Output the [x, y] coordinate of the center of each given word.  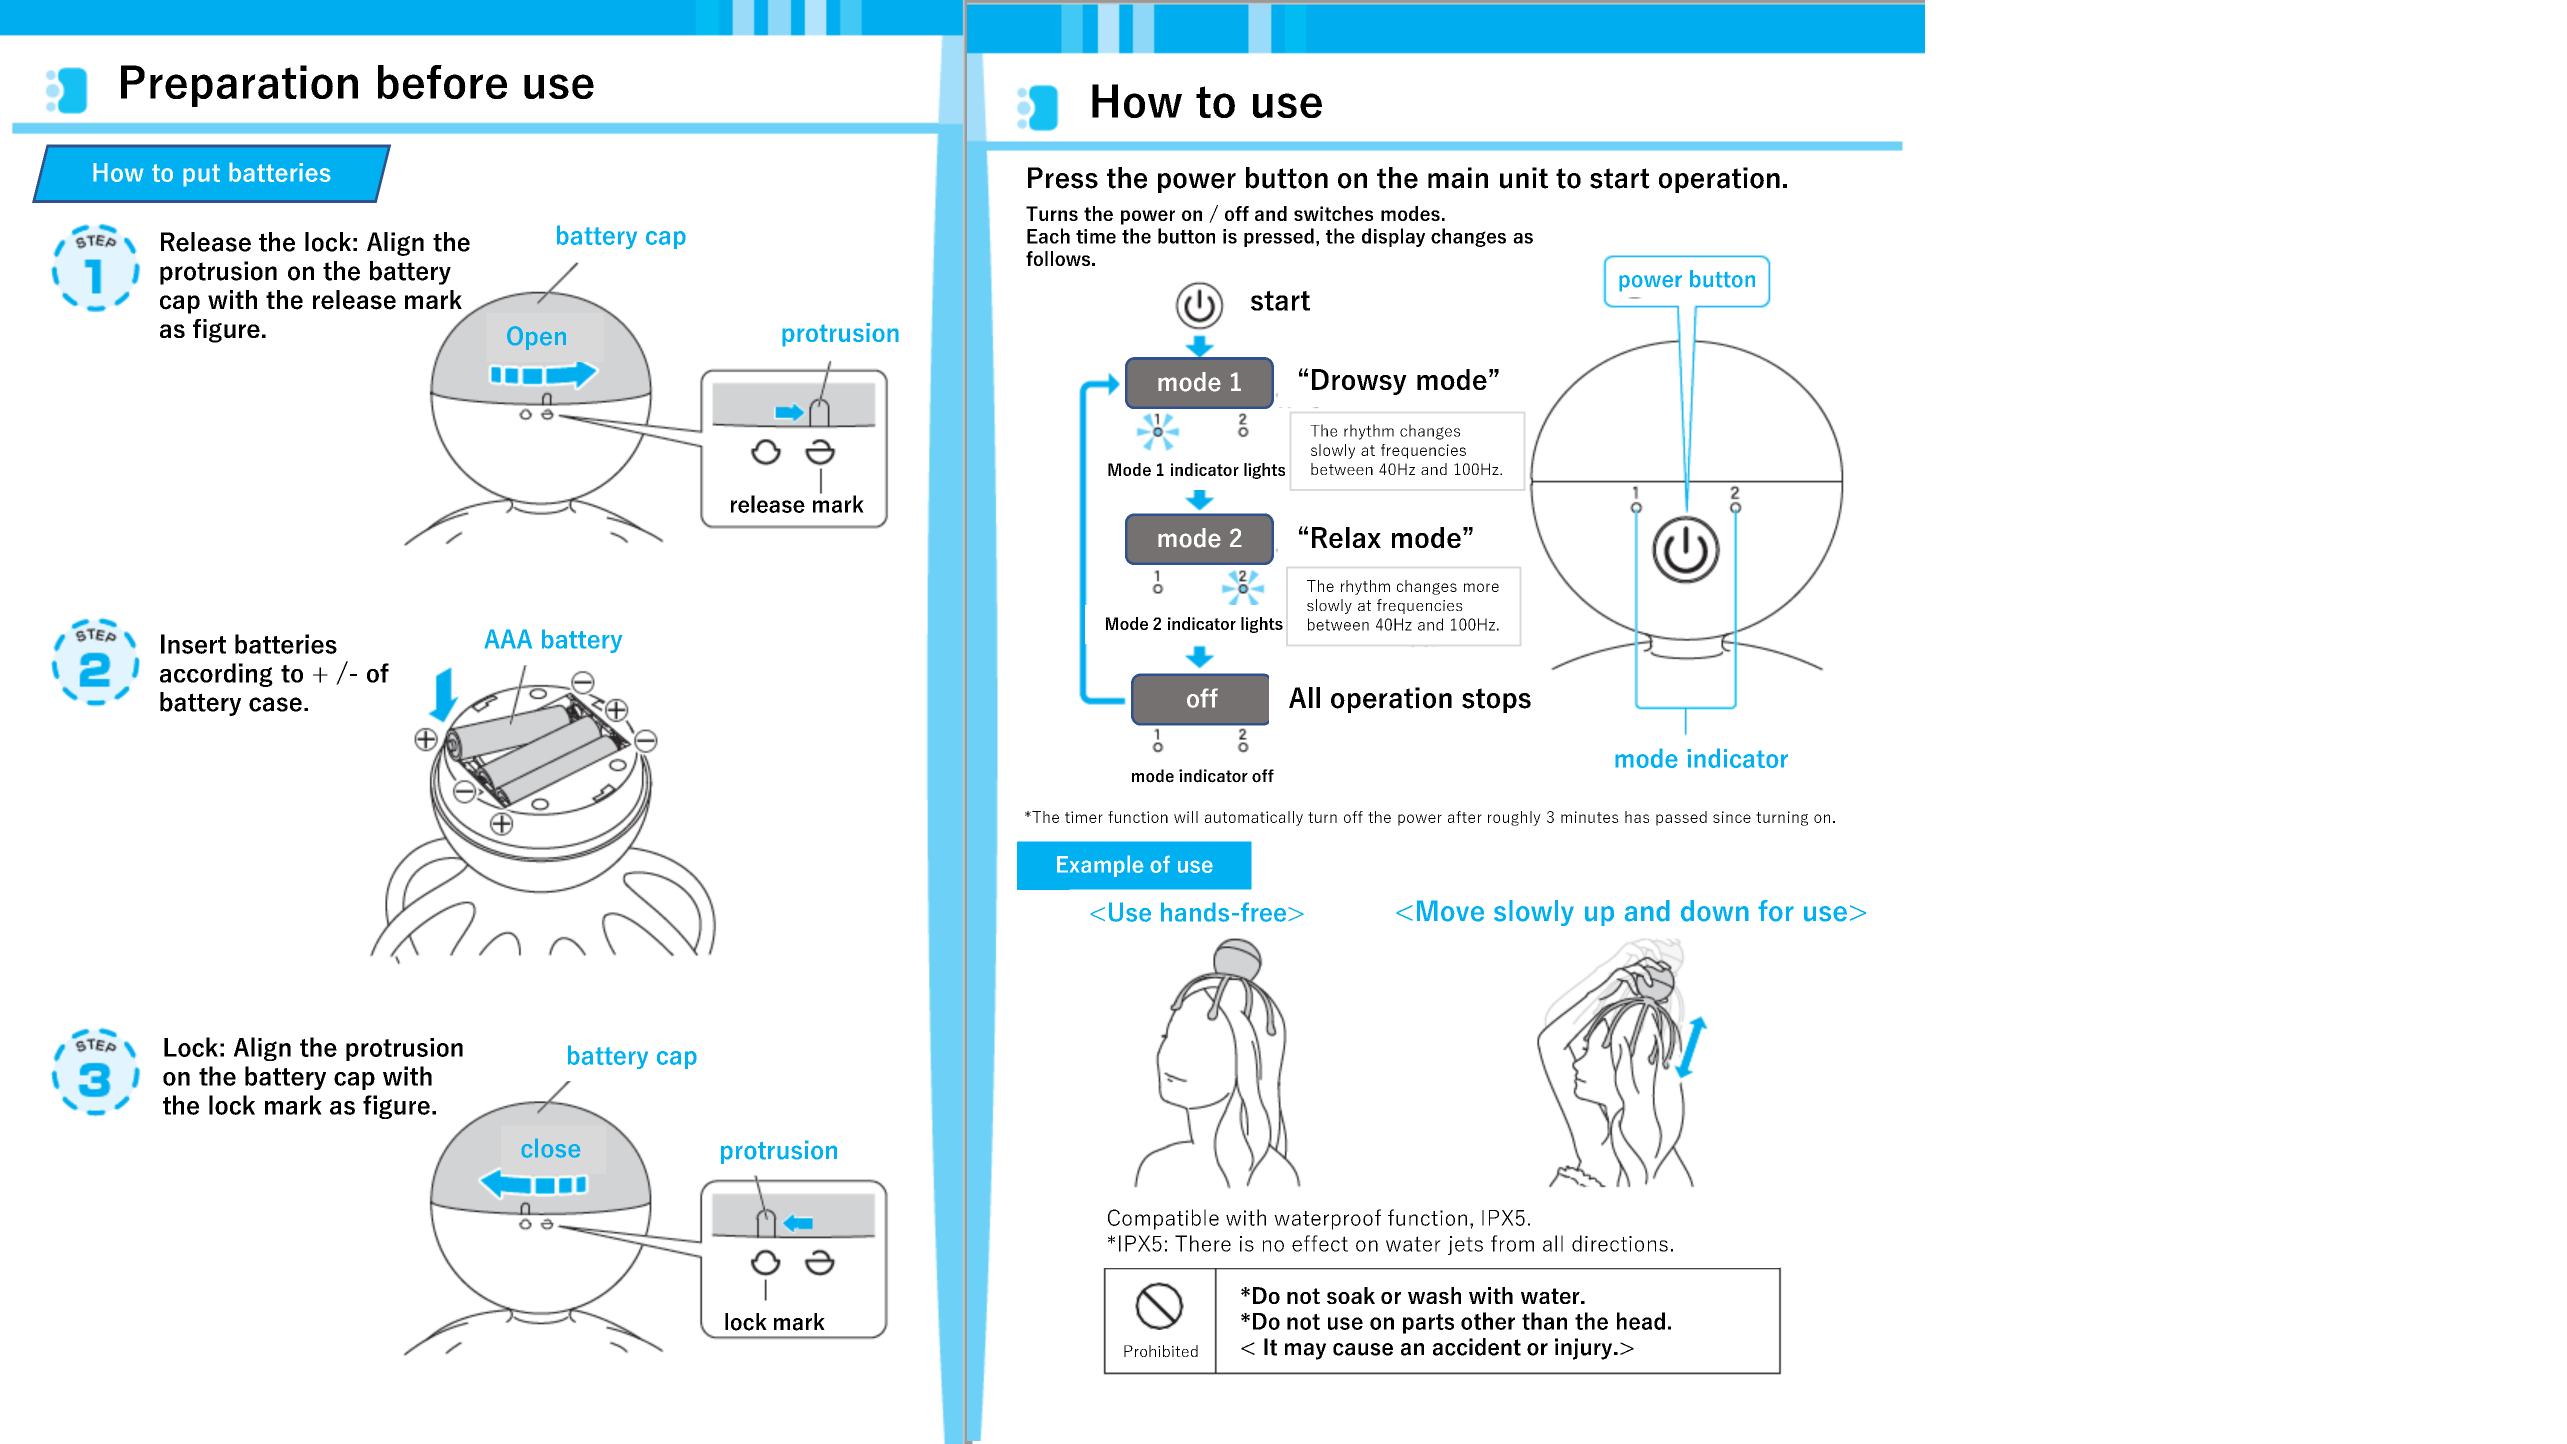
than [1544, 1321]
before [442, 82]
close [551, 1148]
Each [1048, 236]
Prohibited [1161, 1351]
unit [1524, 178]
